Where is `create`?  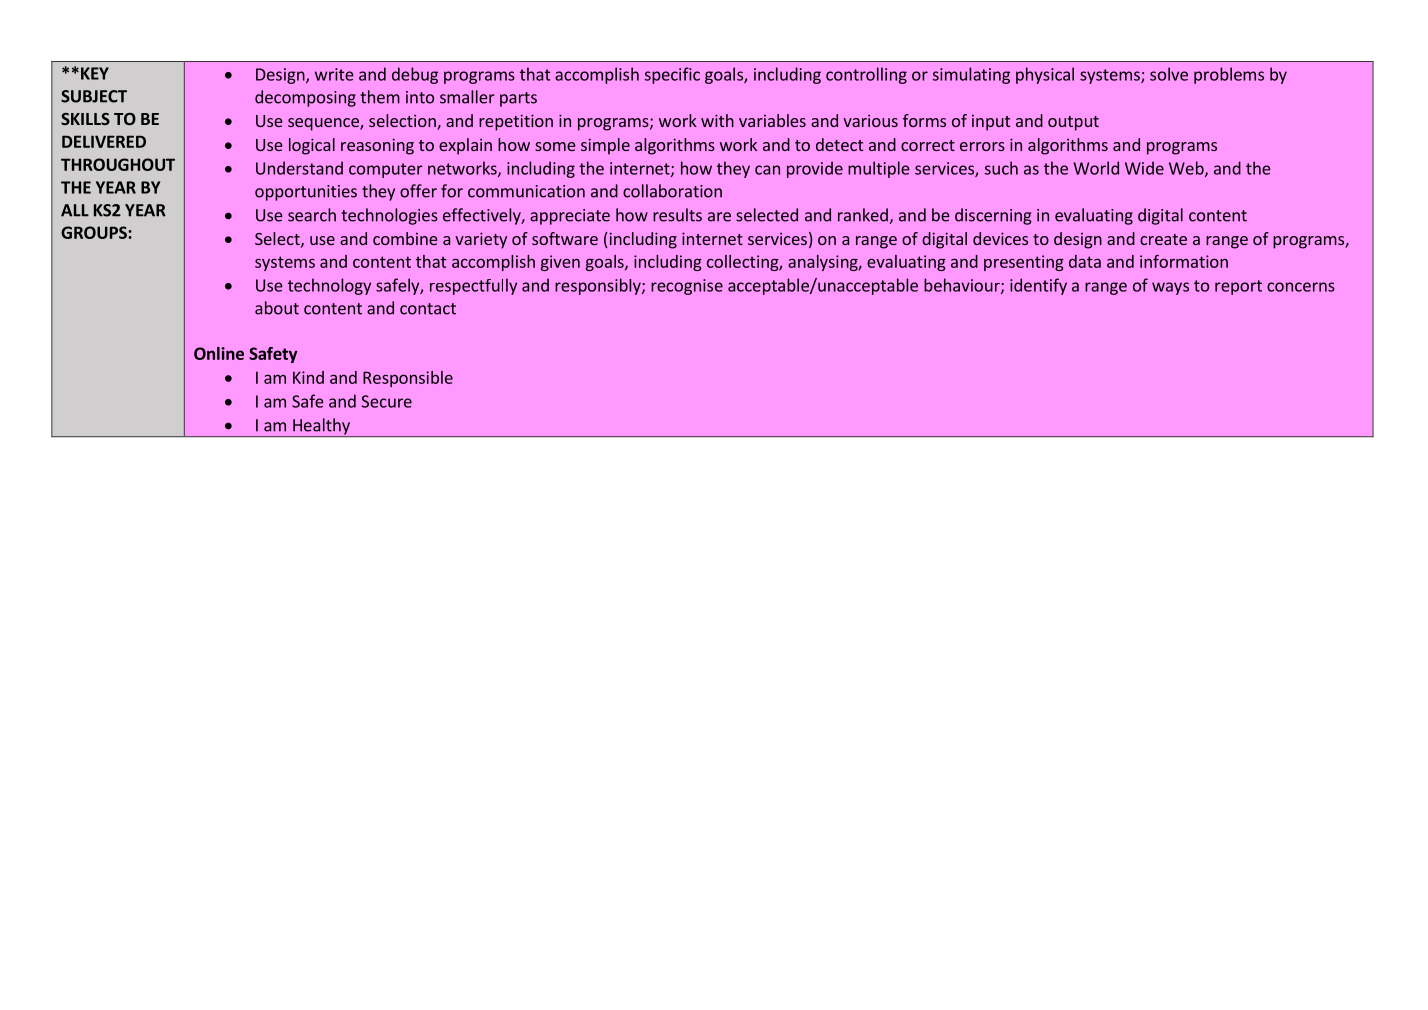 create is located at coordinates (1163, 239).
